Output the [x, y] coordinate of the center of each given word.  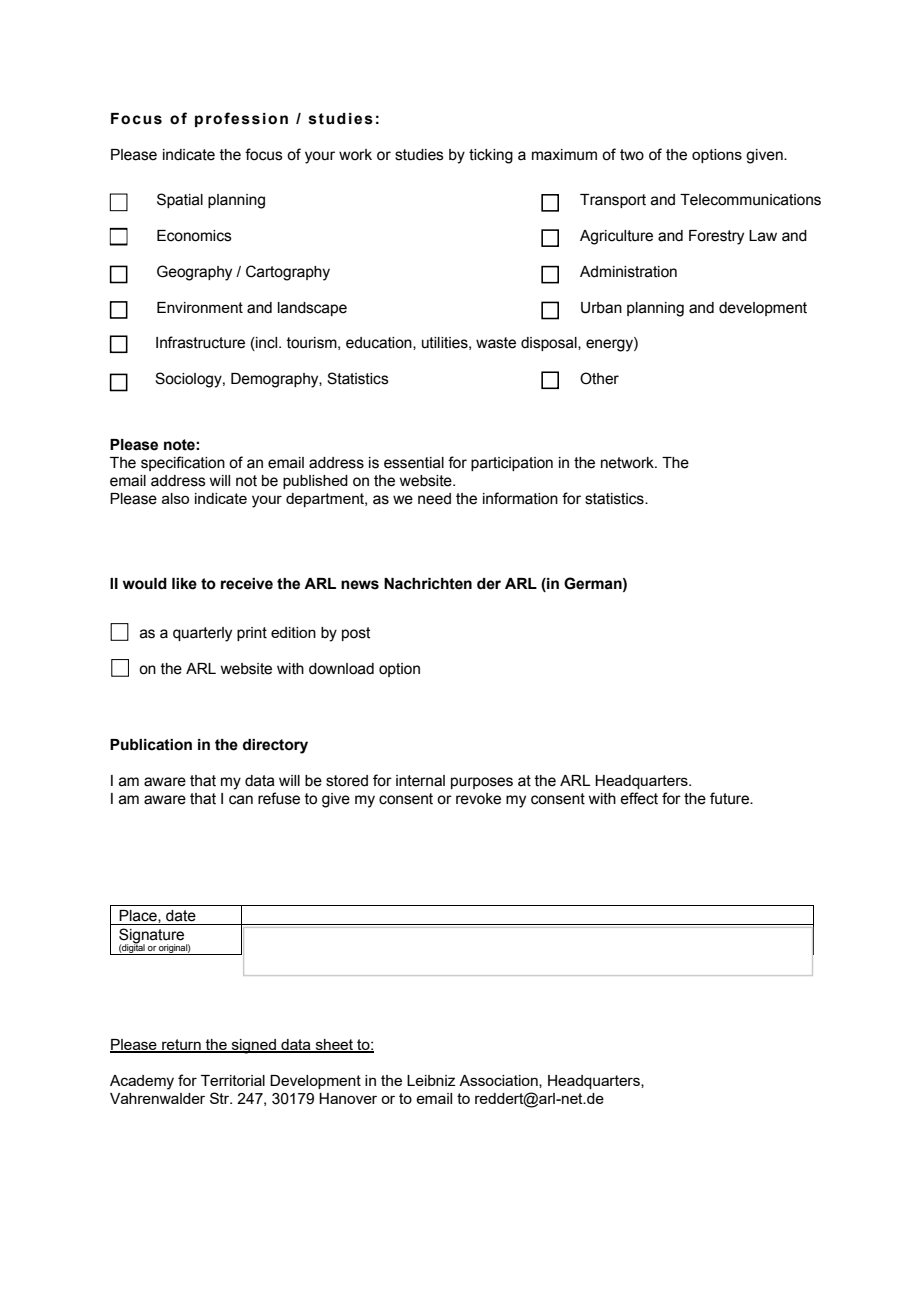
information [520, 498]
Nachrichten [428, 584]
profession [241, 119]
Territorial [233, 1080]
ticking [491, 156]
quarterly [202, 634]
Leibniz [431, 1080]
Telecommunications [750, 200]
